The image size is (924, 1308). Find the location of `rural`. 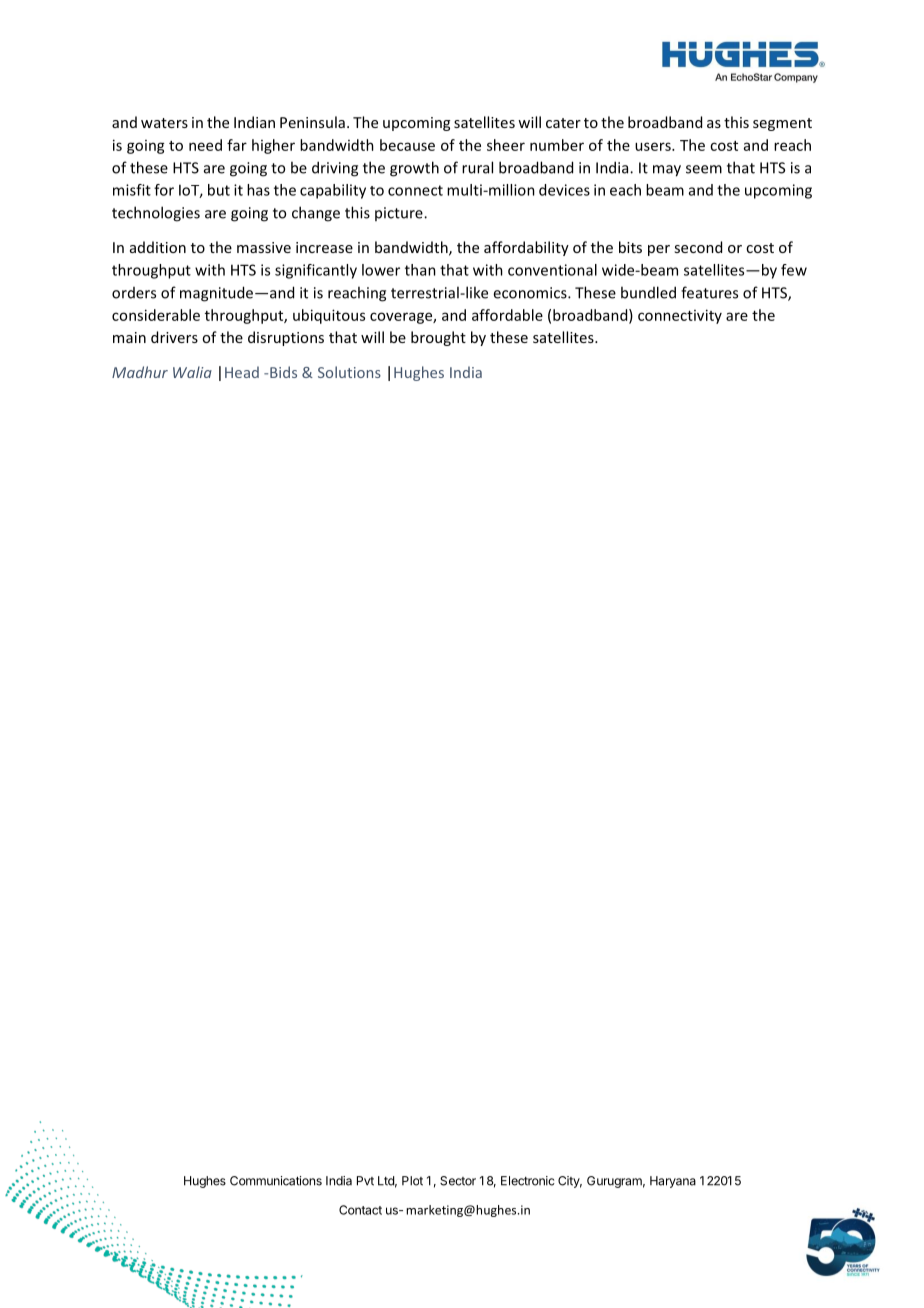

rural is located at coordinates (477, 167).
